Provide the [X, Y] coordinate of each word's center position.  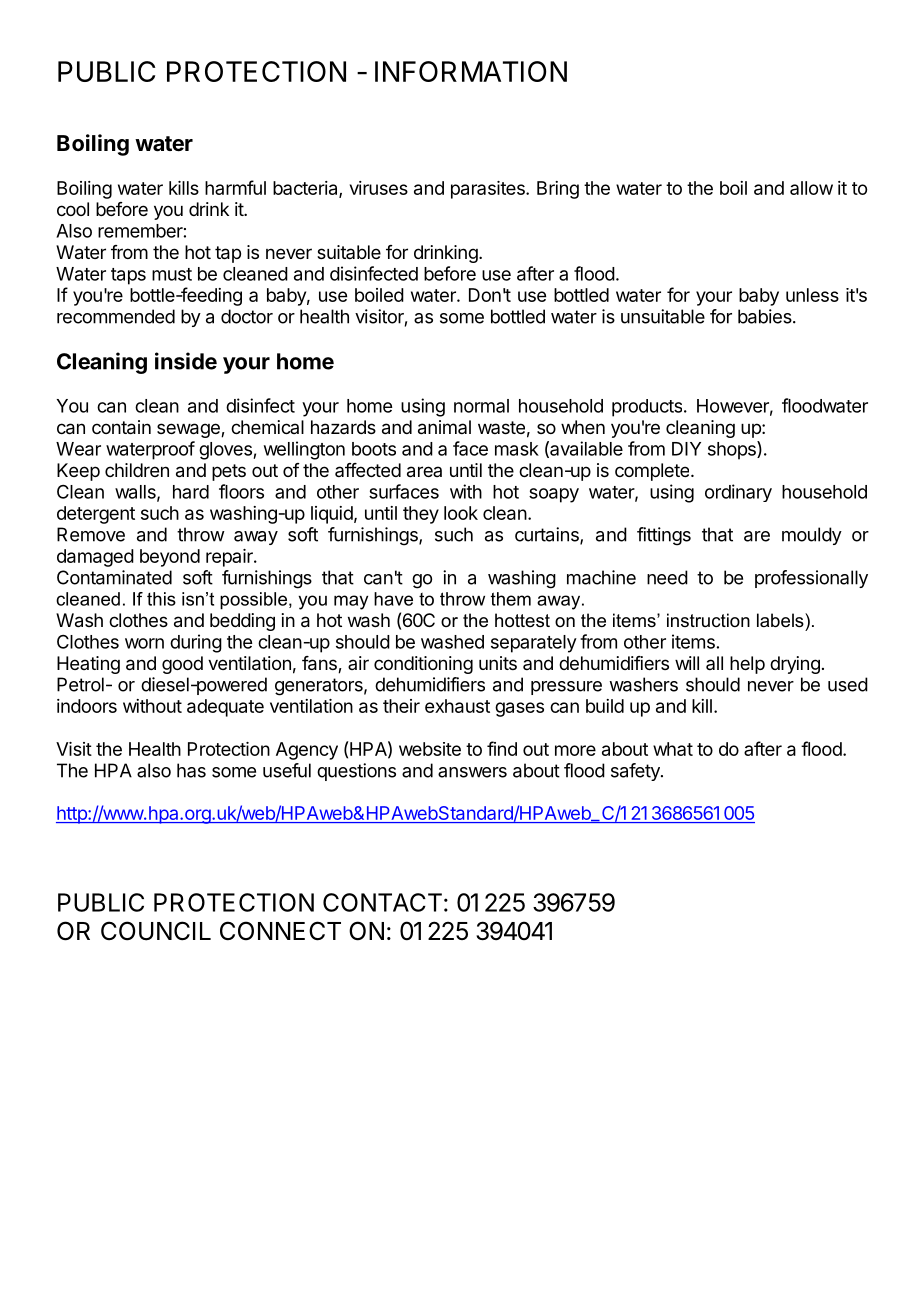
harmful [235, 187]
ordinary [738, 493]
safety [636, 772]
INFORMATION [471, 71]
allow [811, 188]
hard [191, 492]
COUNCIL [156, 931]
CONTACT [382, 902]
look [461, 513]
